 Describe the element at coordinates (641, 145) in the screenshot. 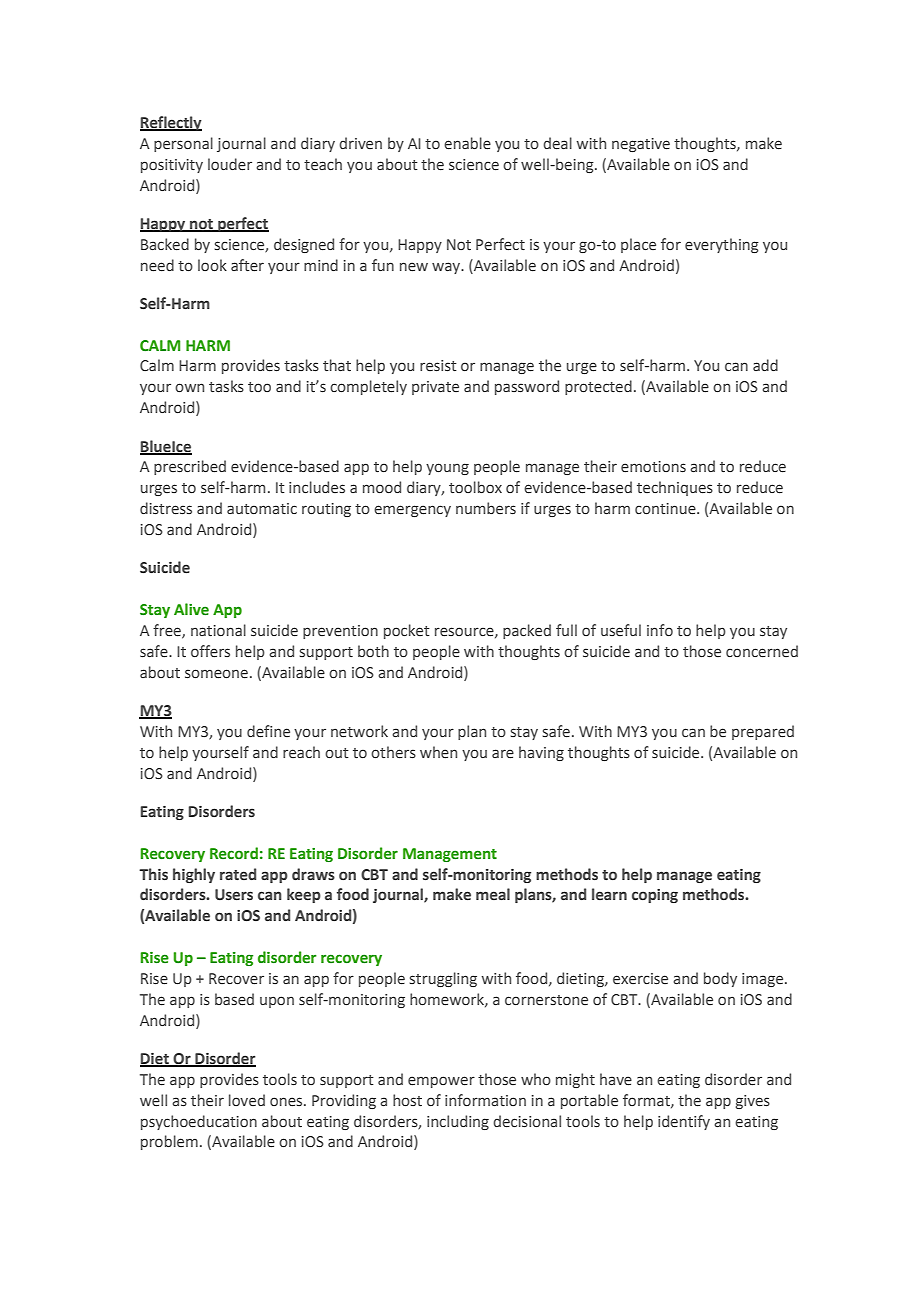

I see `negative` at that location.
